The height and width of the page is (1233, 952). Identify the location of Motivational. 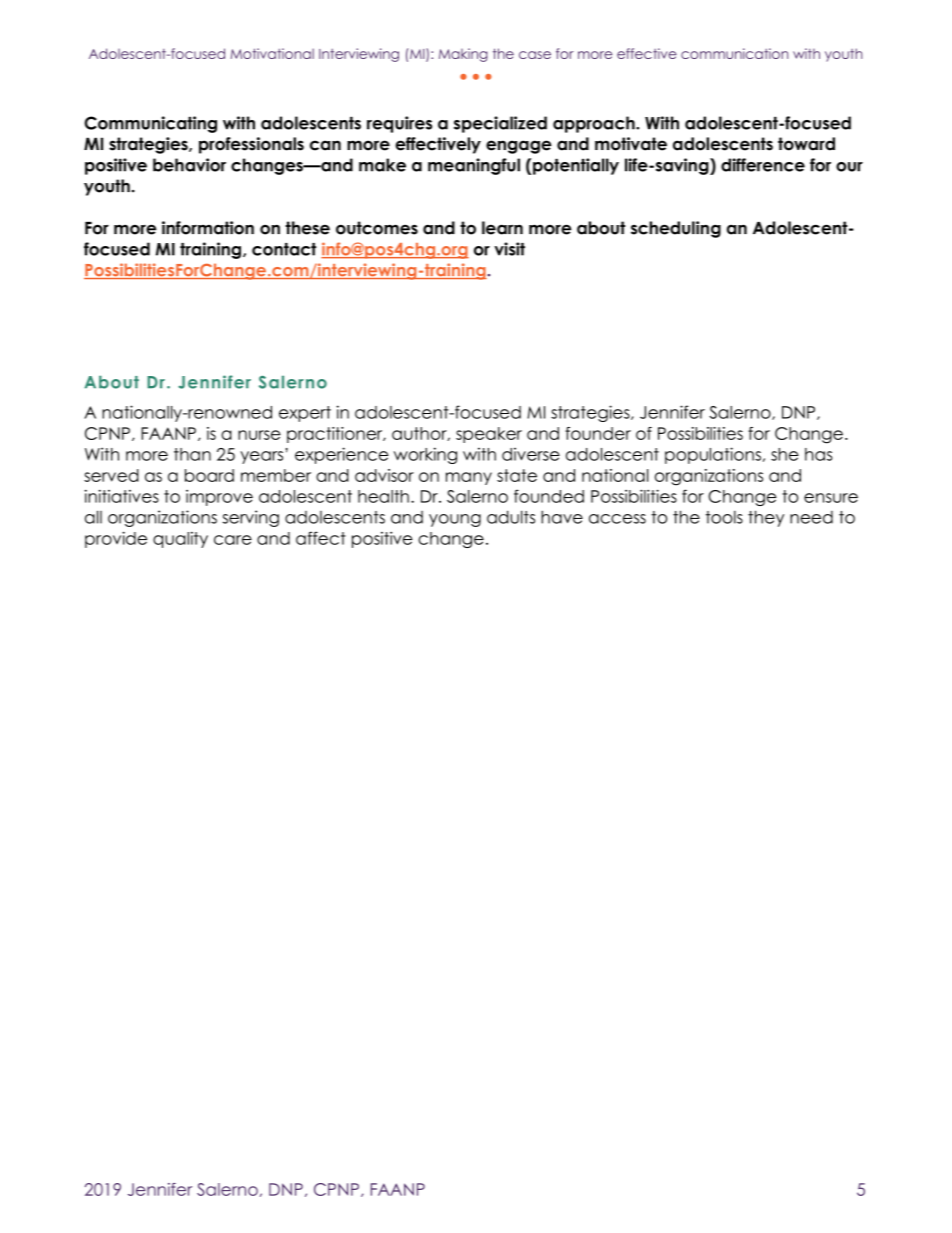
(272, 53).
